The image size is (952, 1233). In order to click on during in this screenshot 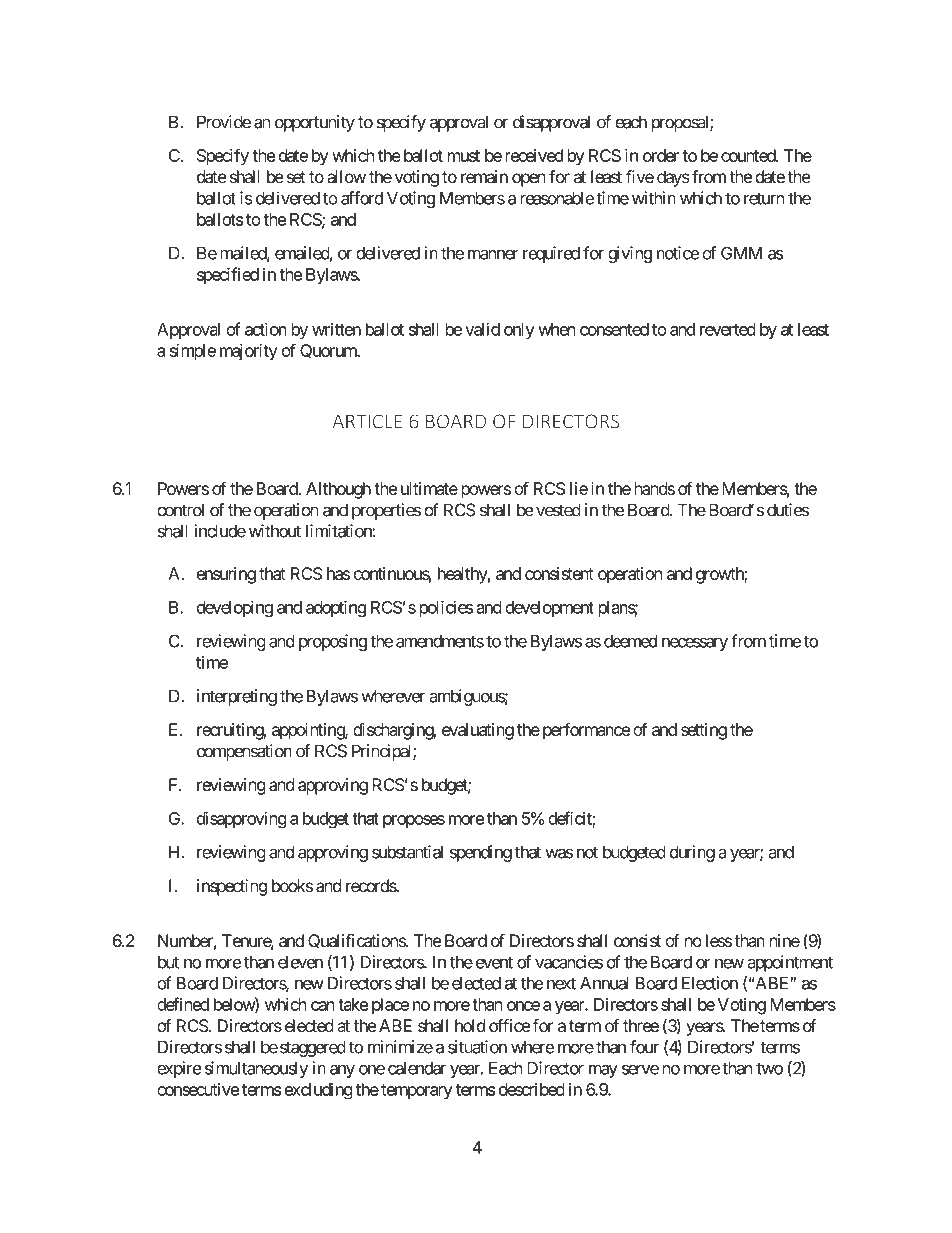, I will do `click(692, 853)`.
